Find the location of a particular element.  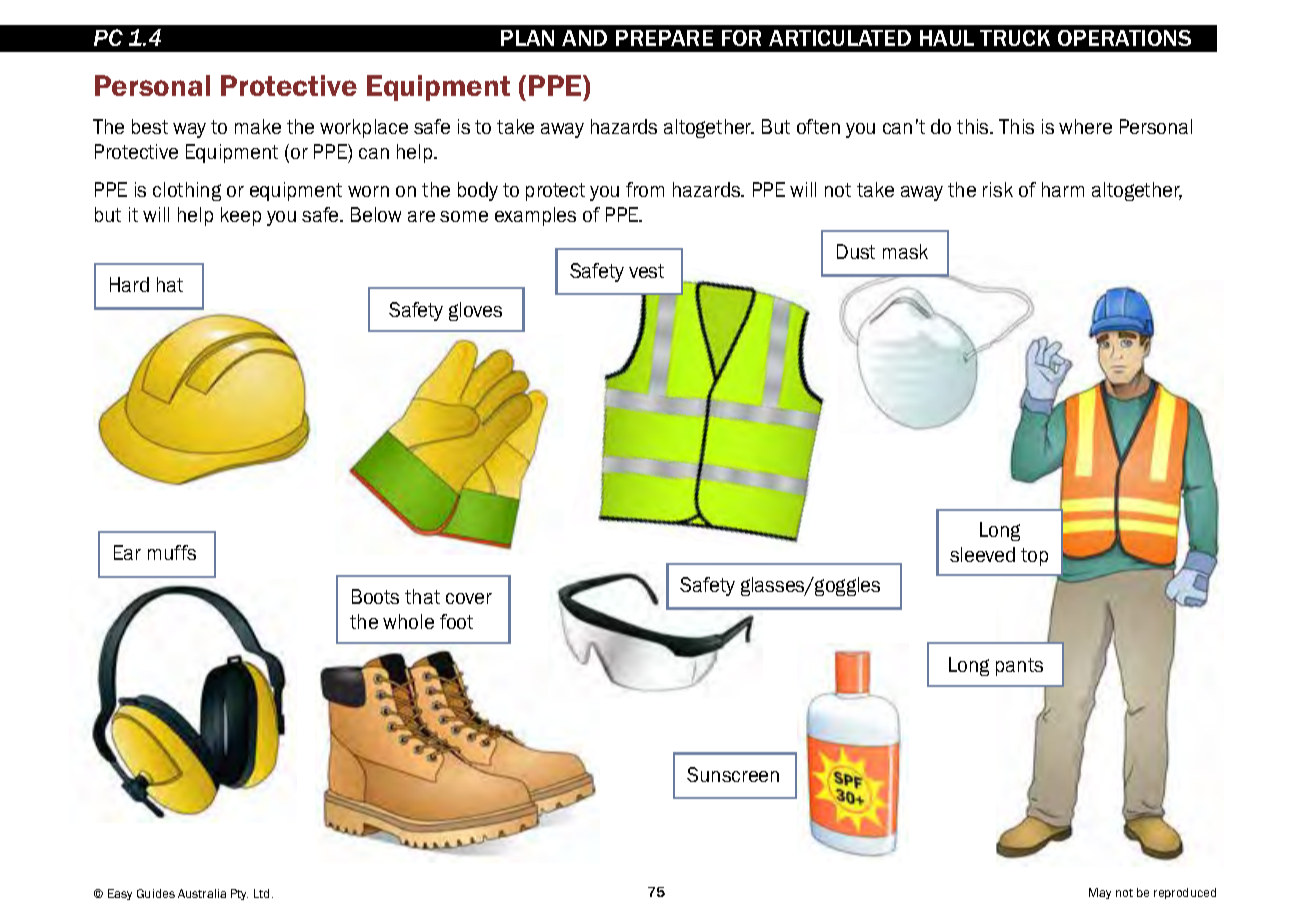

mask is located at coordinates (905, 251).
